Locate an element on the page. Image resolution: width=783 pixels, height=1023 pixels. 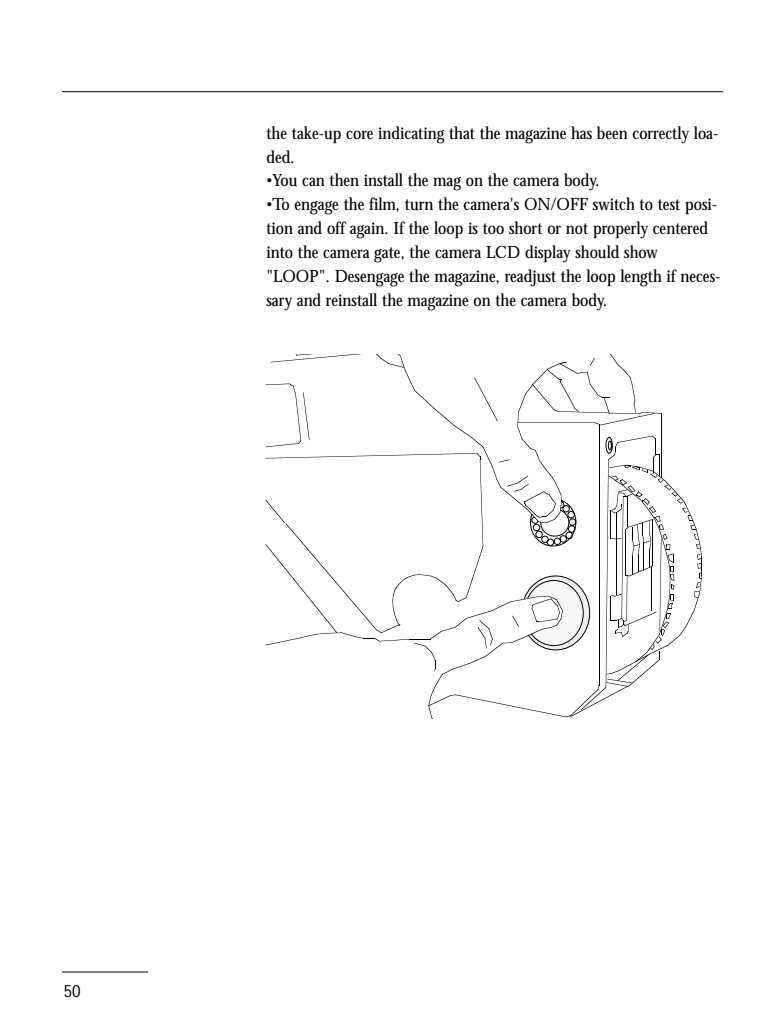
core is located at coordinates (359, 134).
